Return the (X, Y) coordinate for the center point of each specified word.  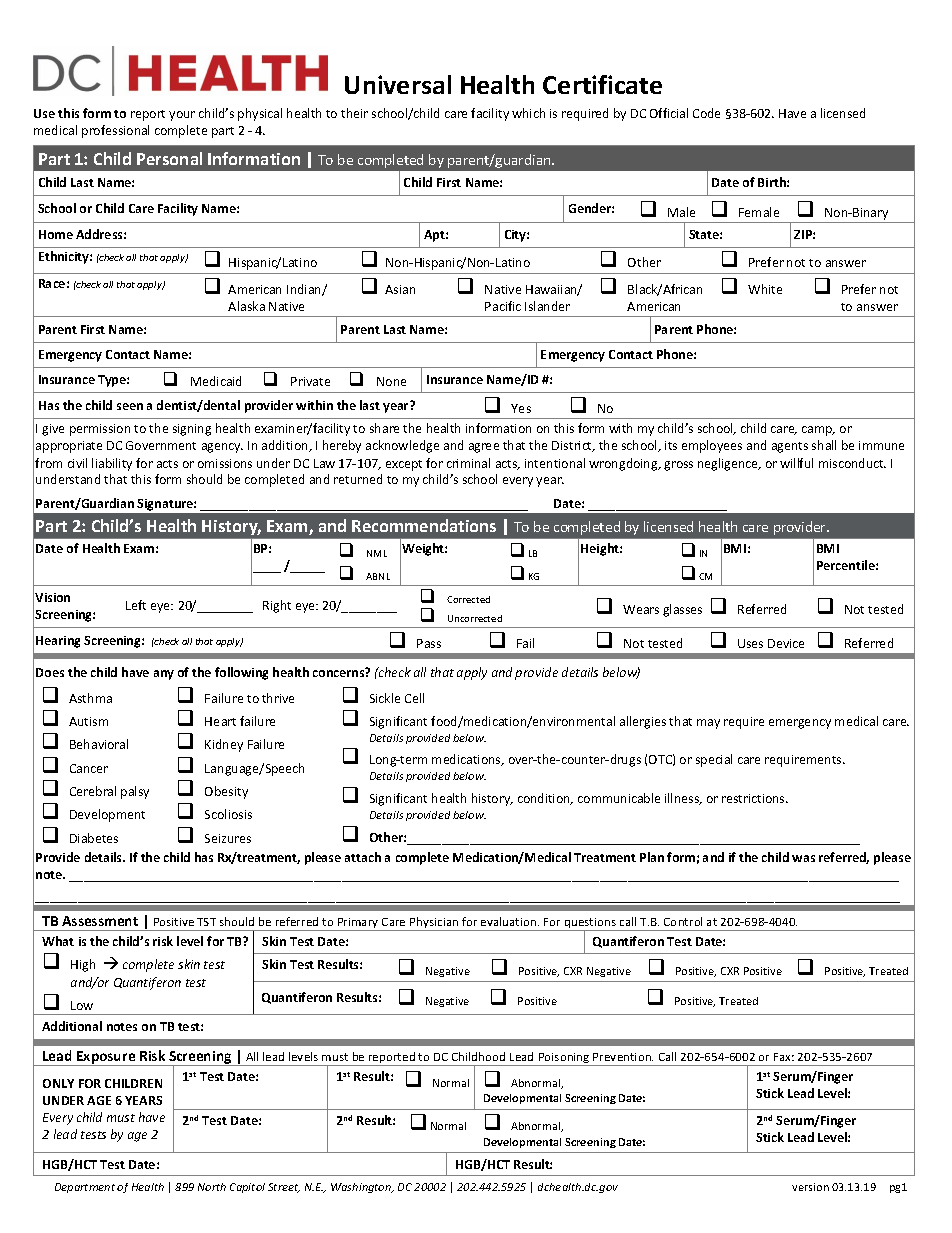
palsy (135, 792)
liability (112, 464)
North (212, 1187)
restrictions (754, 798)
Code (706, 113)
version (810, 1187)
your (182, 116)
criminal (468, 463)
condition (545, 799)
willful (796, 463)
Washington (362, 1188)
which (528, 113)
